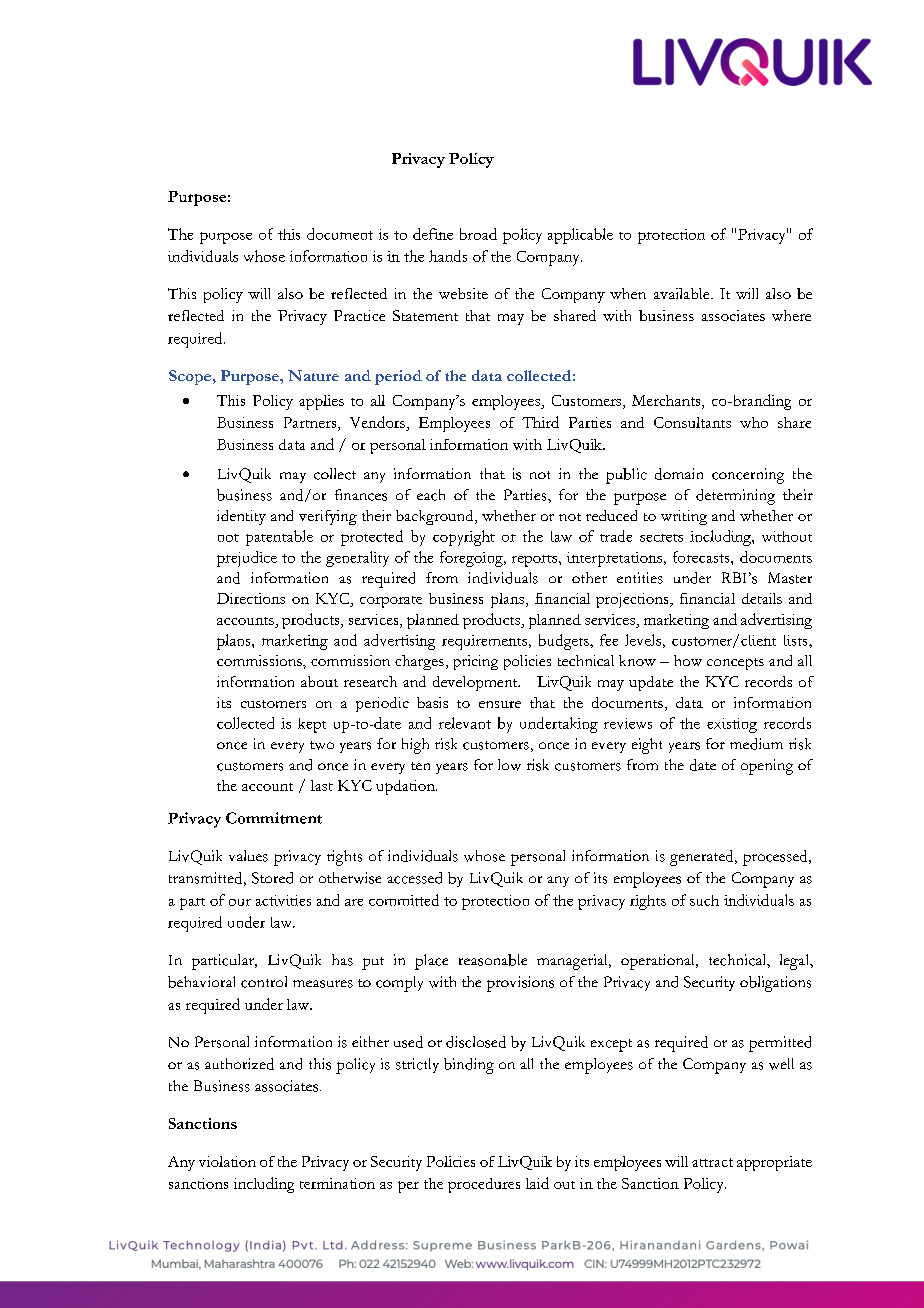 The width and height of the screenshot is (924, 1308). I want to click on Practice, so click(359, 315).
